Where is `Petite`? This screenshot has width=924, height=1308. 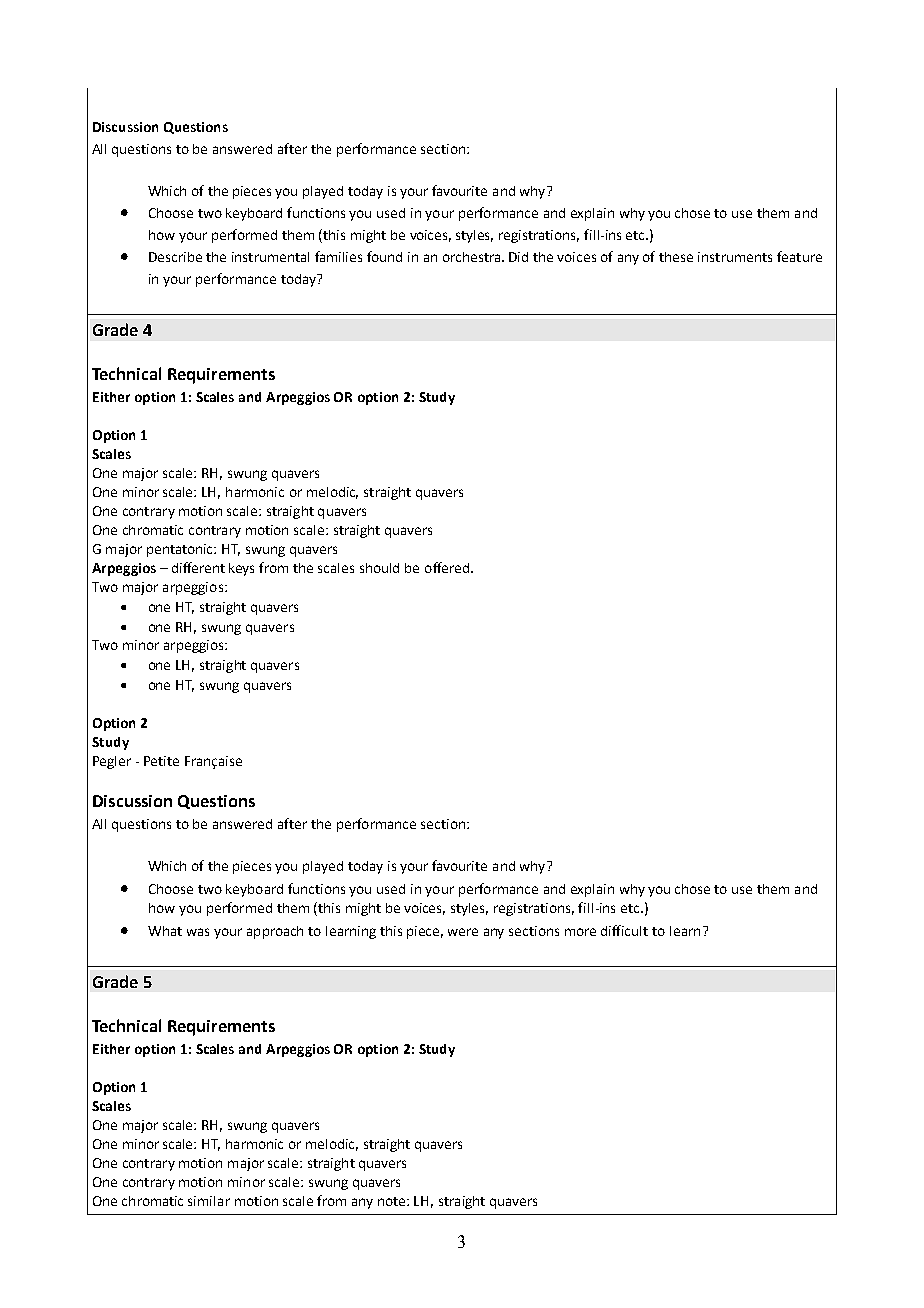 Petite is located at coordinates (161, 761).
